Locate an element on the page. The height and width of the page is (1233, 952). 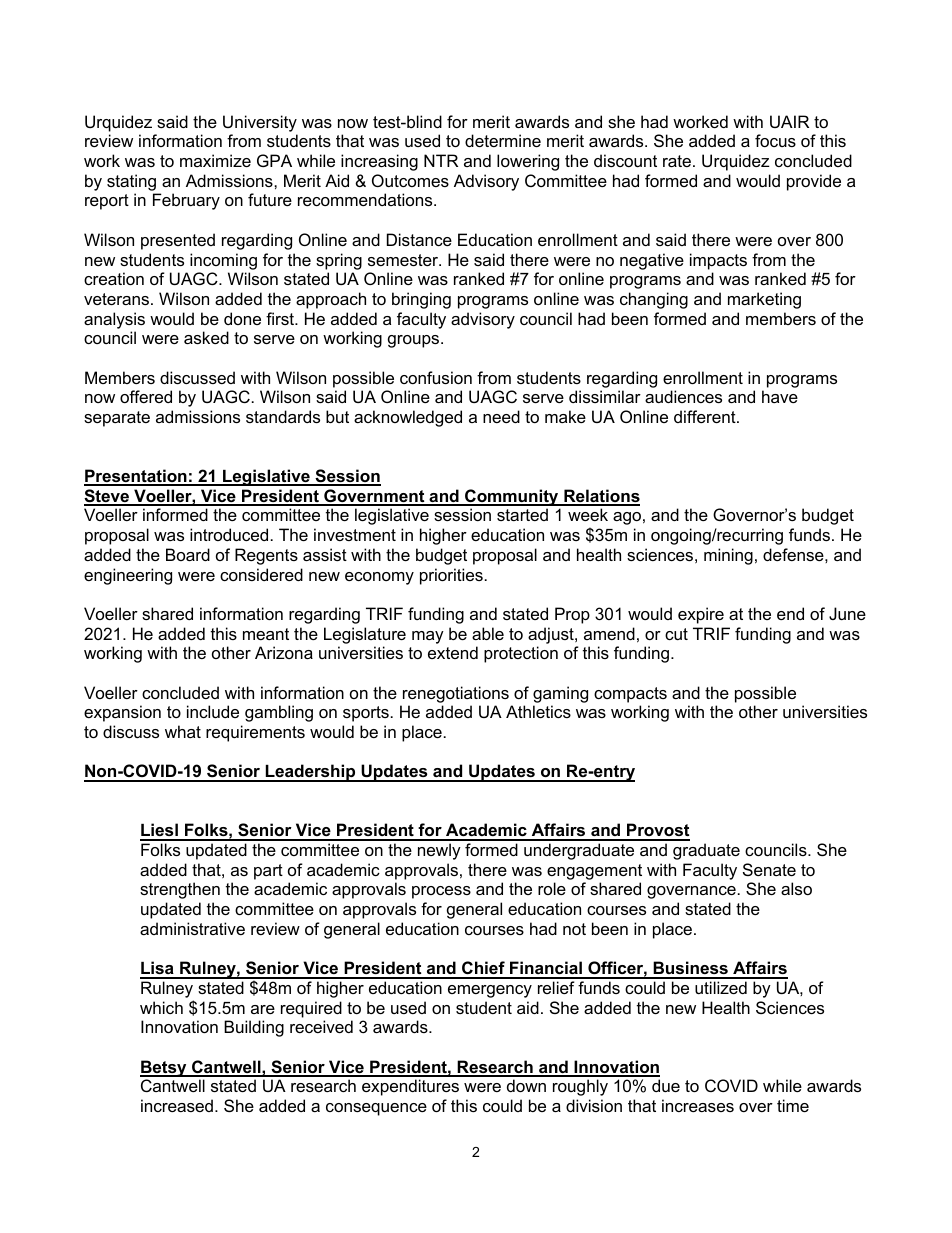
process is located at coordinates (441, 892).
